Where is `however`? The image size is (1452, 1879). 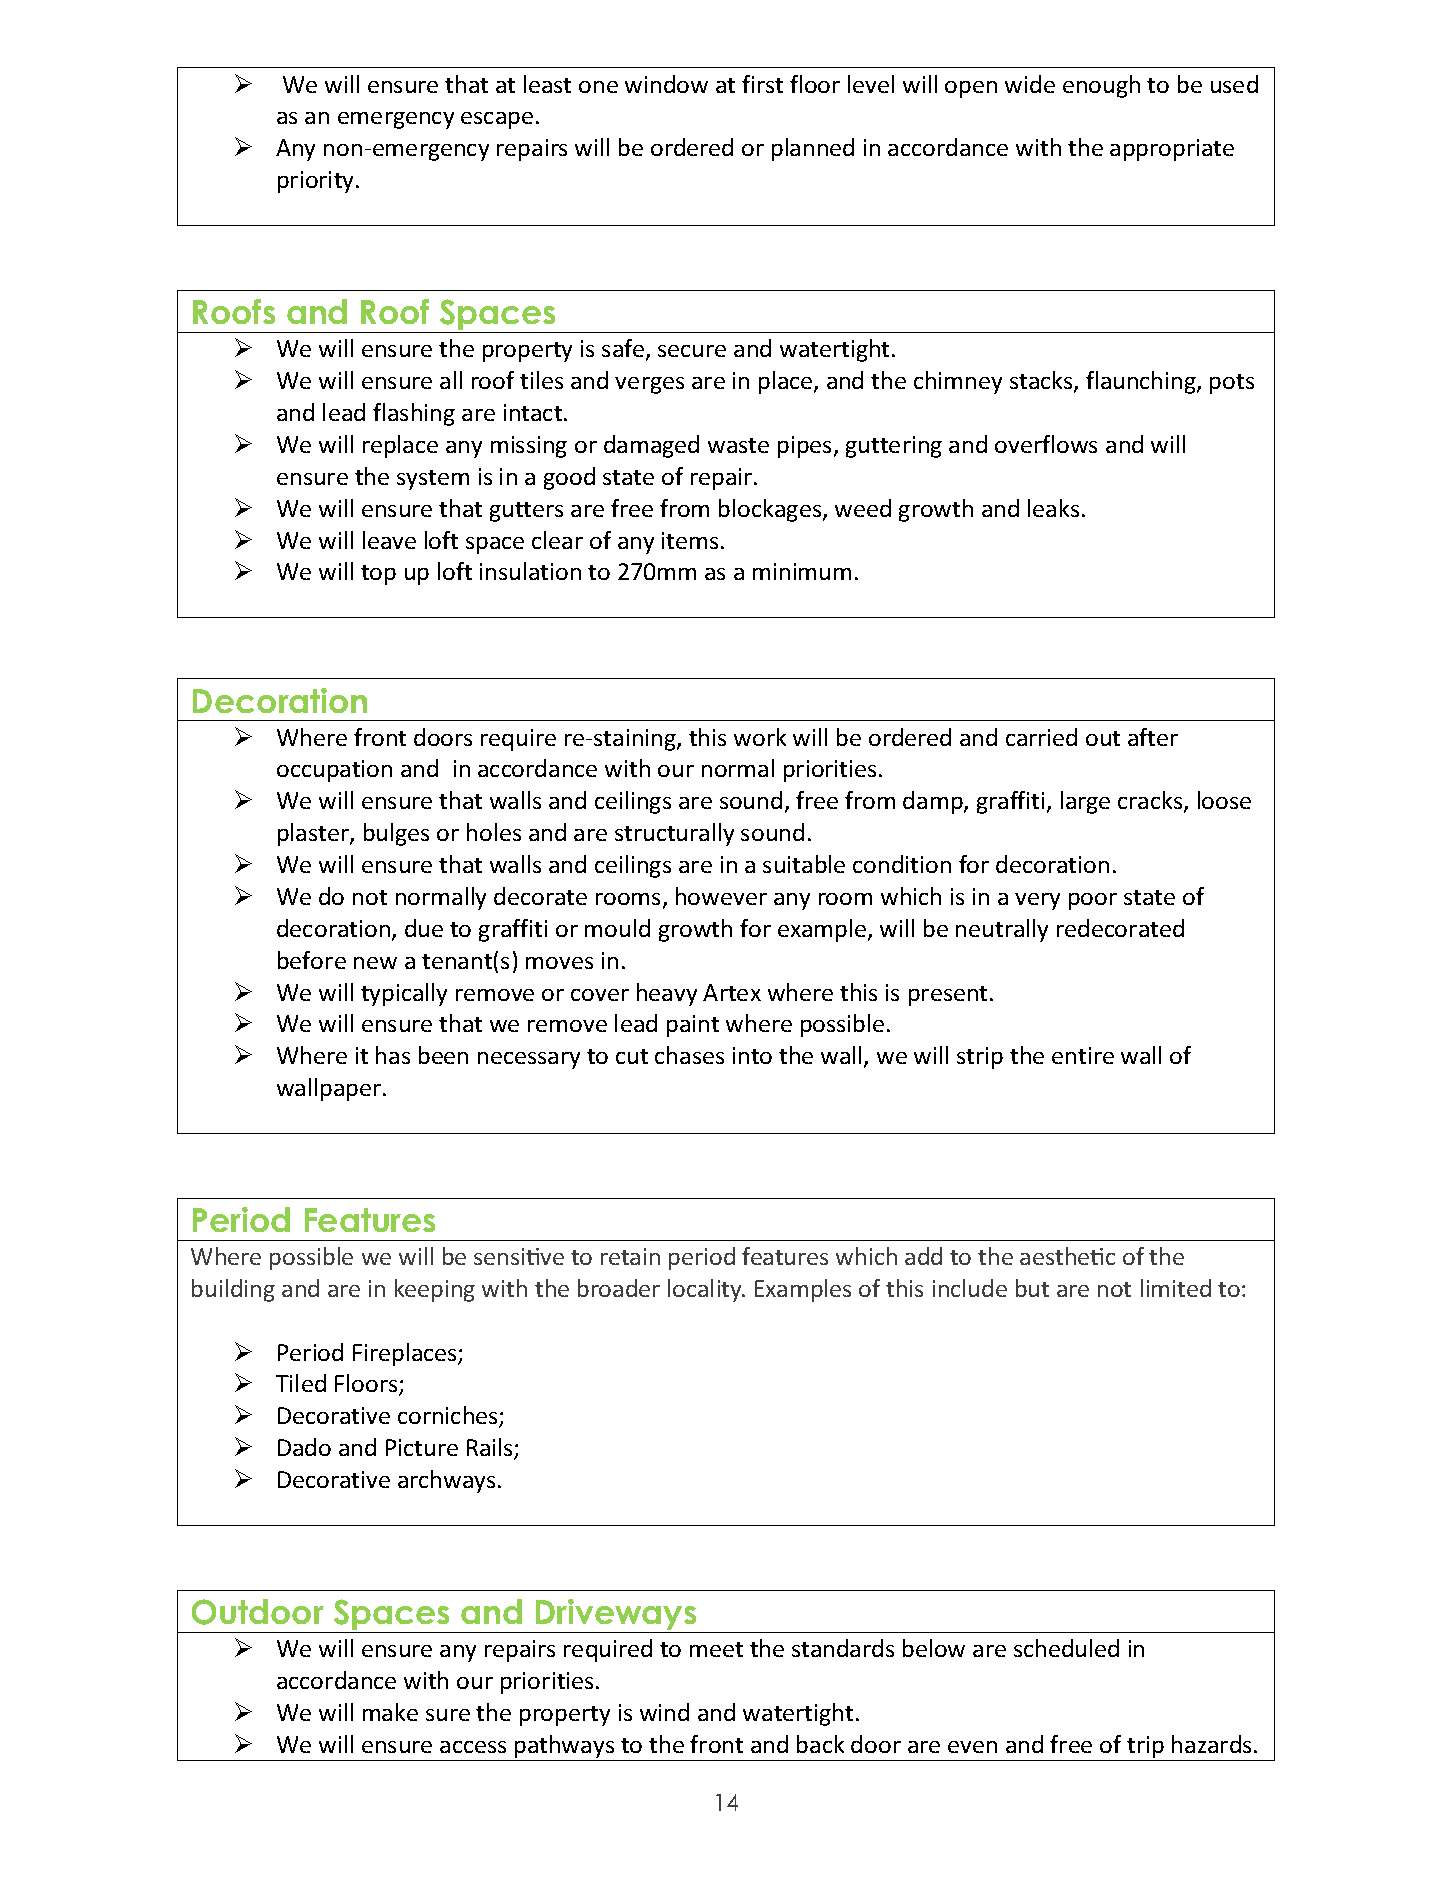
however is located at coordinates (721, 896).
